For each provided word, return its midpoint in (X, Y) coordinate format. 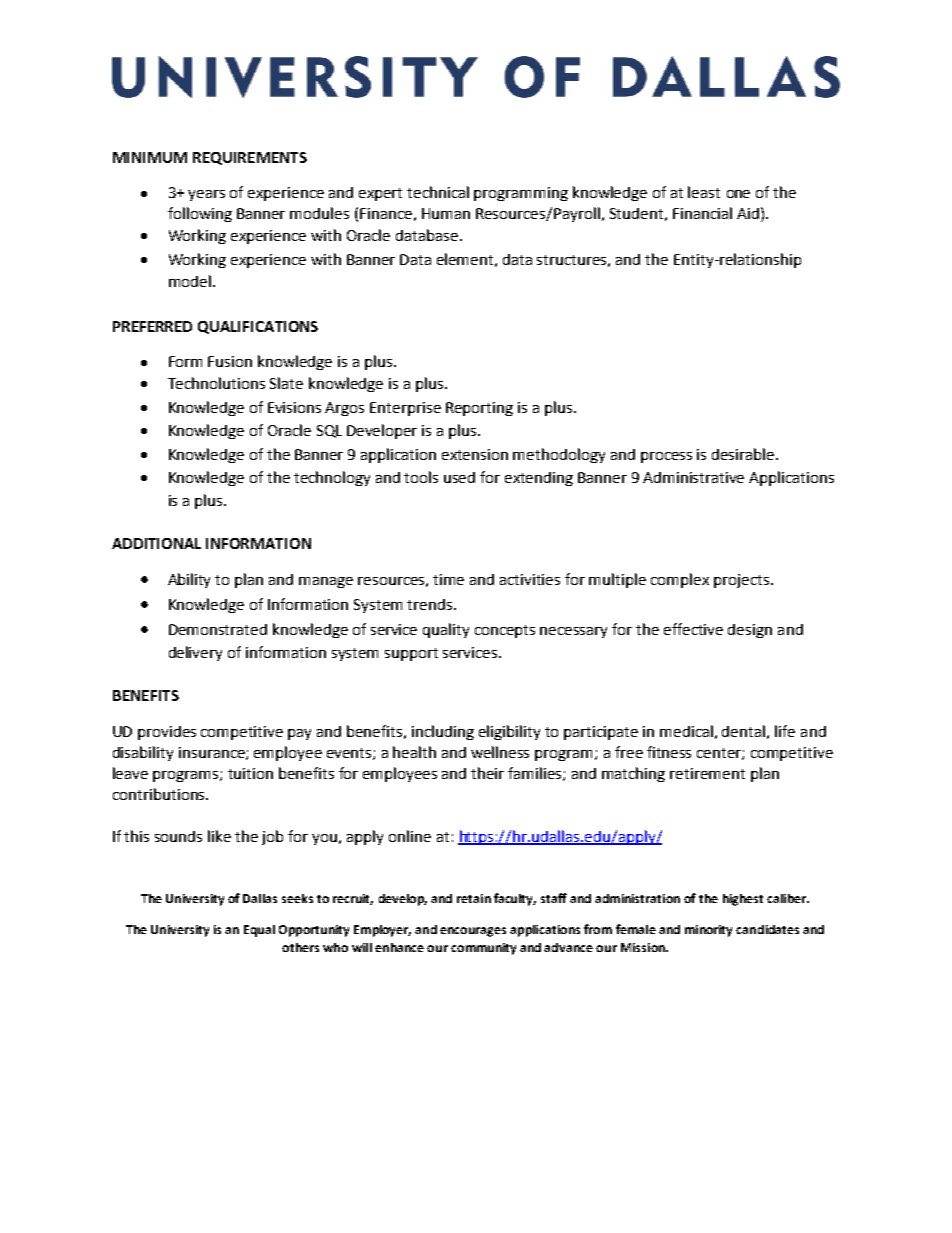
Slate (286, 383)
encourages (473, 932)
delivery (195, 653)
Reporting (479, 409)
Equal (259, 931)
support (411, 654)
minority (708, 931)
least (704, 192)
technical (438, 192)
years (206, 195)
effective (693, 629)
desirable (744, 454)
